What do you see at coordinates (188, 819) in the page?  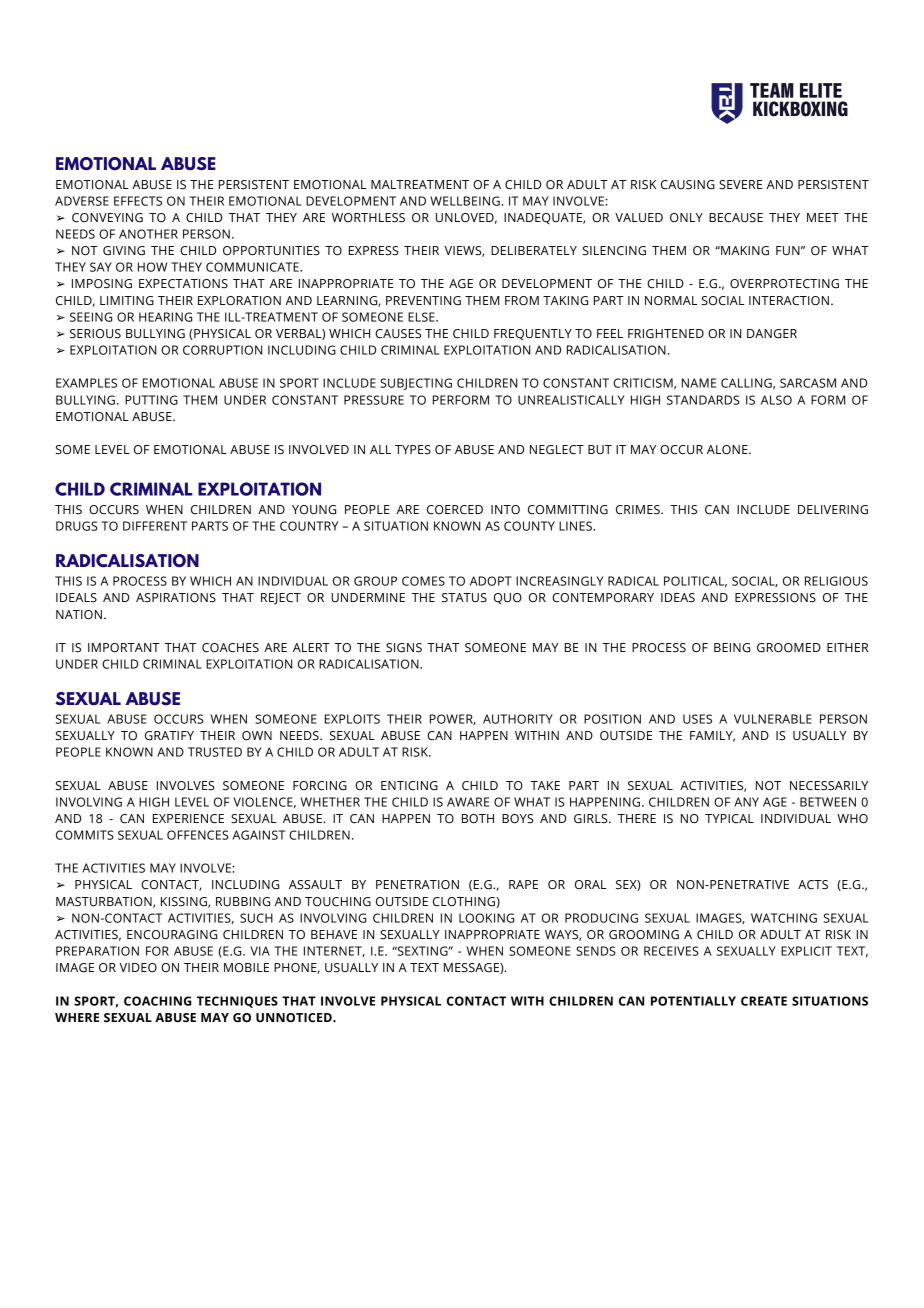 I see `EXPERIENCE` at bounding box center [188, 819].
